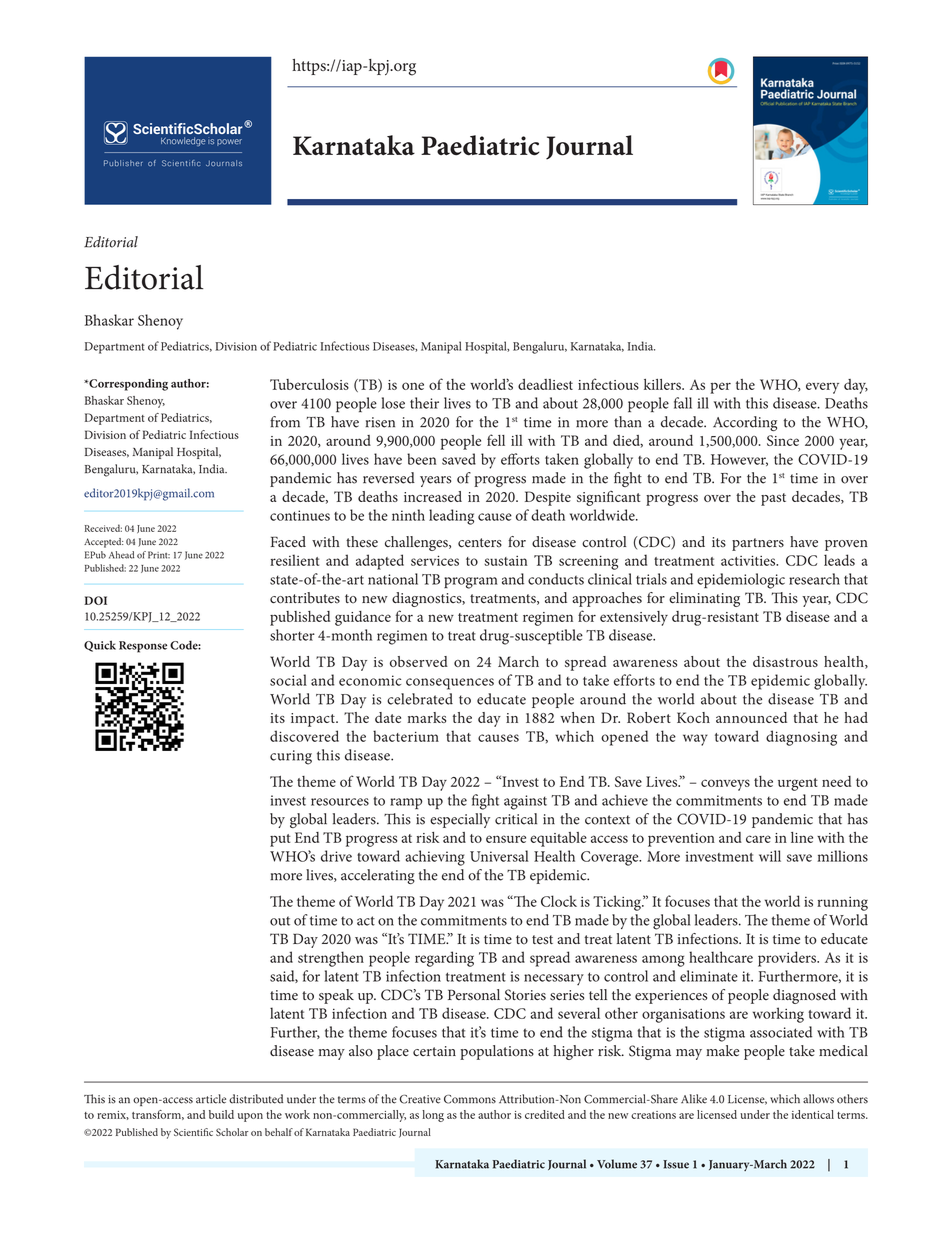  I want to click on bacterium, so click(406, 736).
